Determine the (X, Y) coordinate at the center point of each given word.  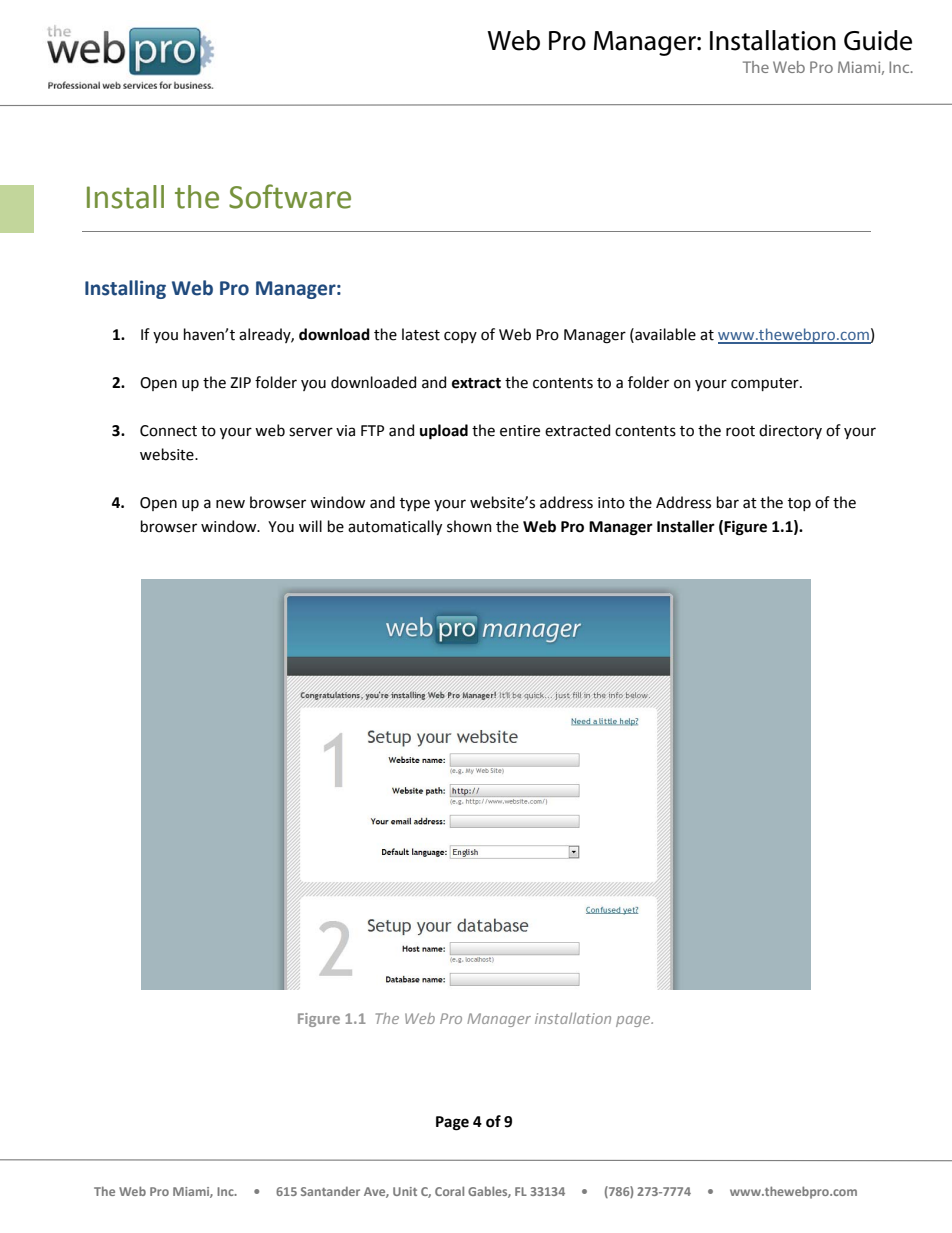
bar (728, 502)
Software (290, 196)
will (310, 526)
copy (460, 337)
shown (469, 526)
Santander (330, 1191)
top (799, 504)
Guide (878, 40)
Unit (405, 1191)
